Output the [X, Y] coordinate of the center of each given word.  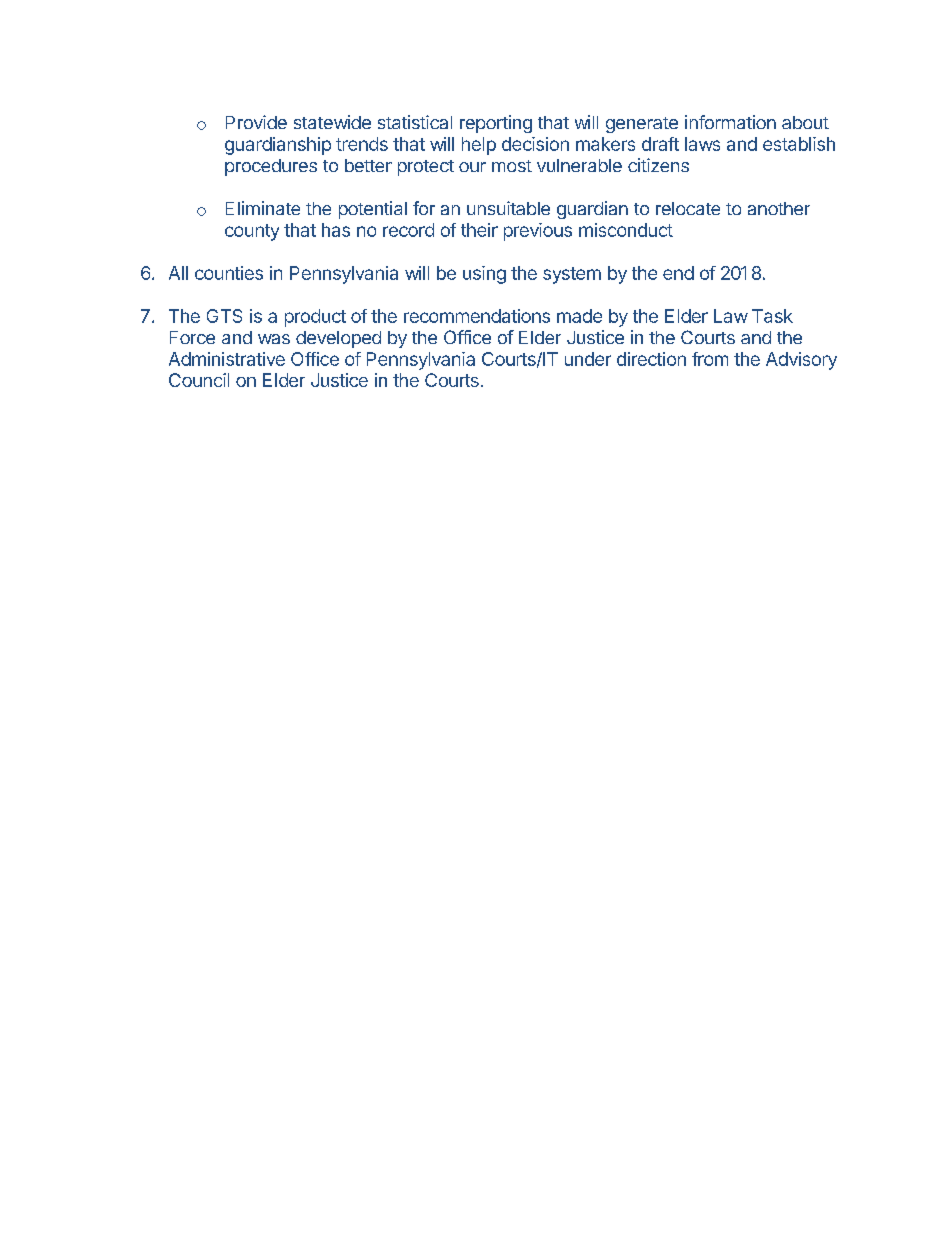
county [252, 232]
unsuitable [508, 208]
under [588, 359]
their [479, 230]
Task [772, 316]
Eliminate [263, 208]
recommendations [477, 316]
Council [199, 380]
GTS [224, 316]
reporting [496, 124]
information [730, 122]
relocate [688, 208]
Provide [256, 122]
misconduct [626, 230]
